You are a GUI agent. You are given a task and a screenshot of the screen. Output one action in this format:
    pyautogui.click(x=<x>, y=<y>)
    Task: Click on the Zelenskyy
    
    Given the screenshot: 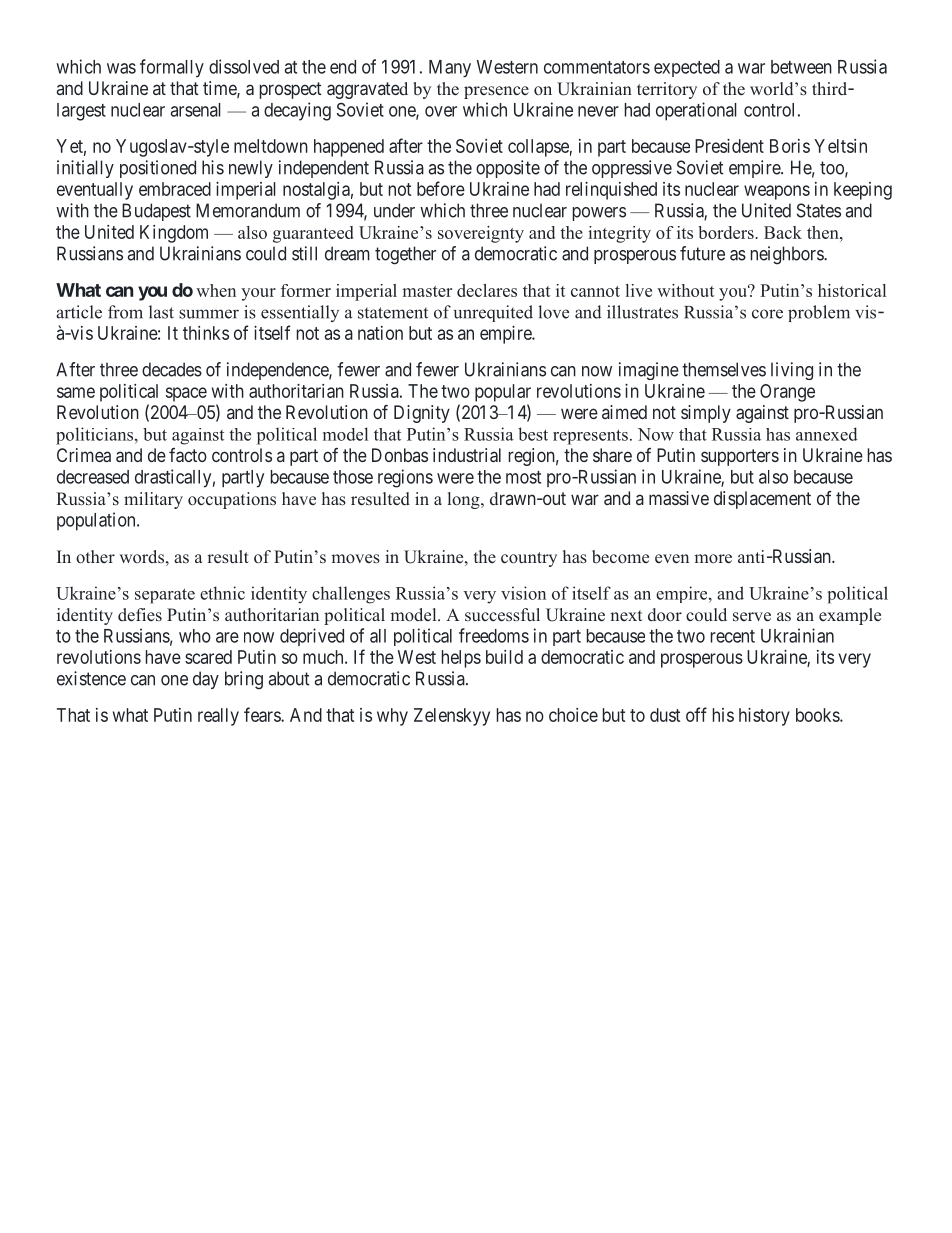 What is the action you would take?
    pyautogui.click(x=452, y=717)
